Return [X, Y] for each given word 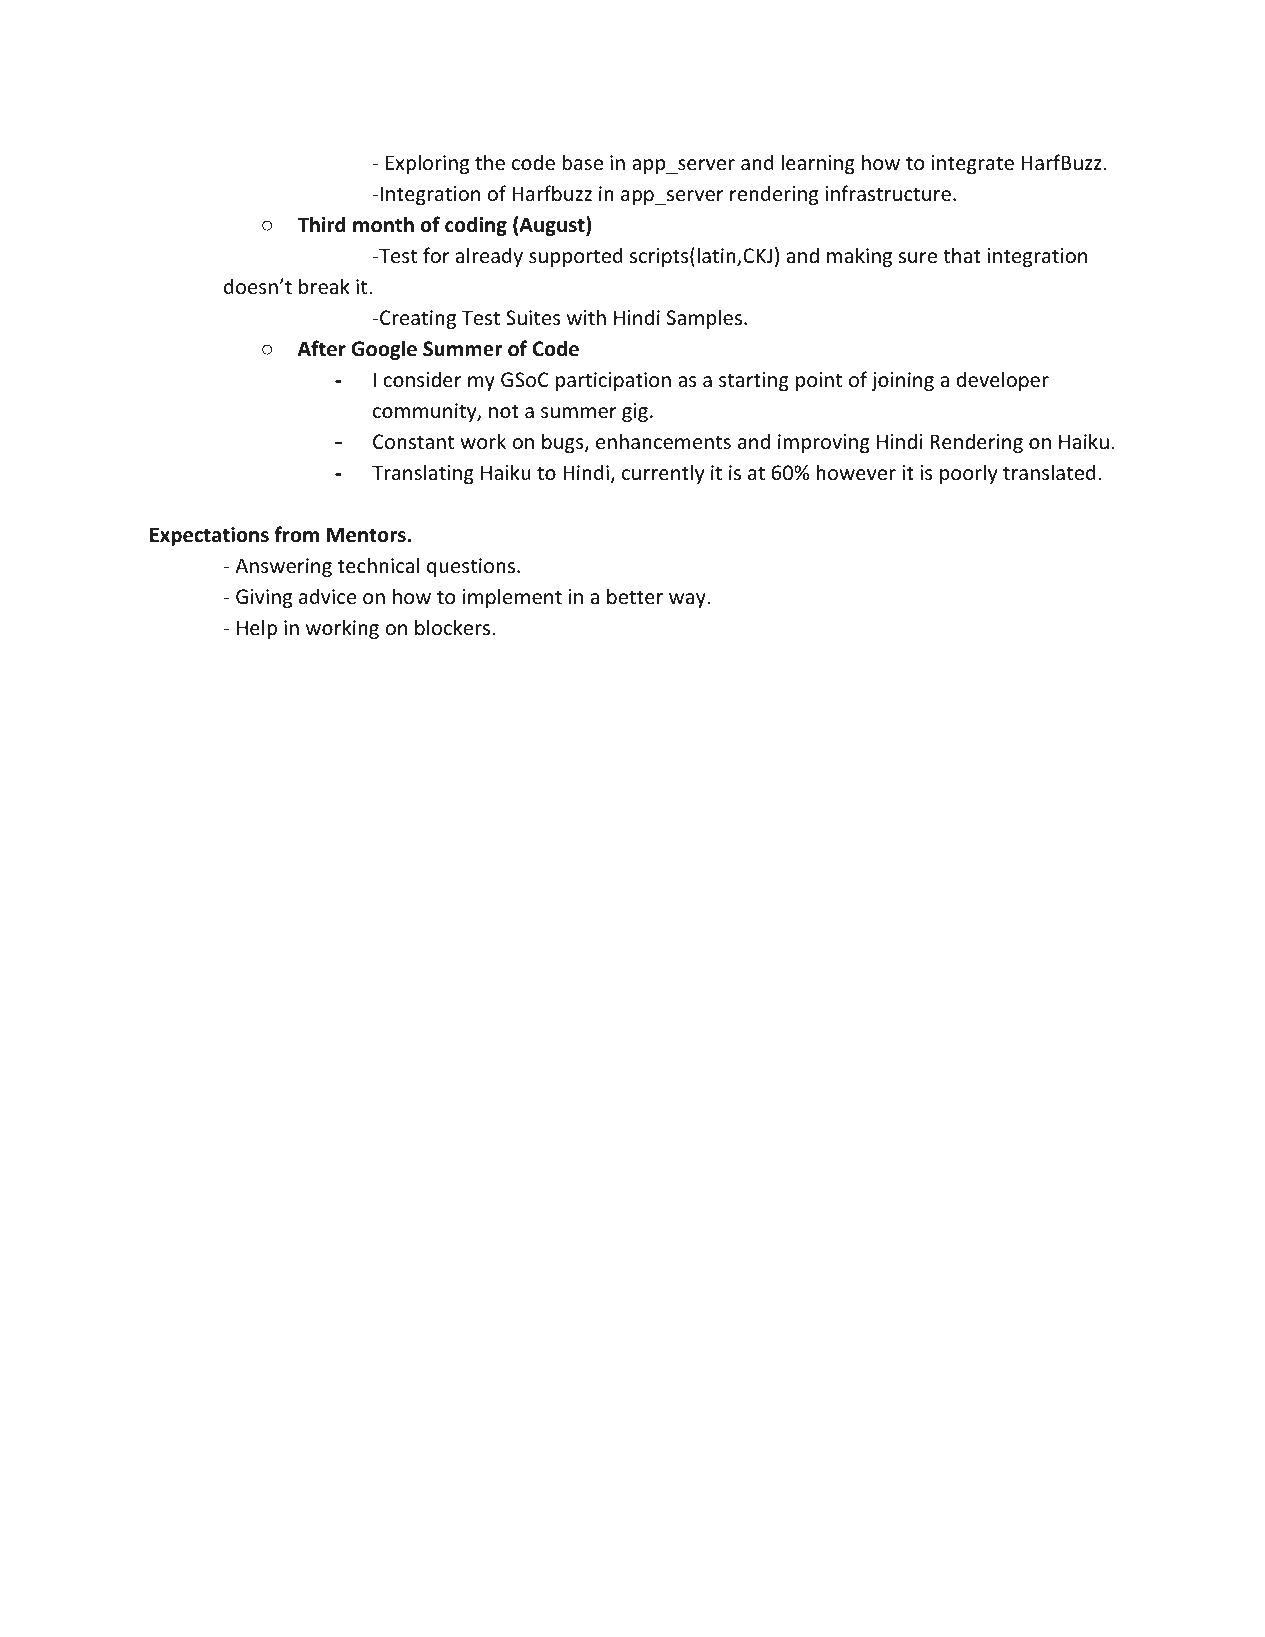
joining [902, 381]
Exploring [427, 164]
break [324, 286]
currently [663, 474]
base [582, 162]
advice [327, 596]
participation [613, 381]
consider [422, 379]
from [296, 534]
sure [918, 258]
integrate [972, 164]
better [635, 596]
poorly [968, 474]
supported [576, 257]
